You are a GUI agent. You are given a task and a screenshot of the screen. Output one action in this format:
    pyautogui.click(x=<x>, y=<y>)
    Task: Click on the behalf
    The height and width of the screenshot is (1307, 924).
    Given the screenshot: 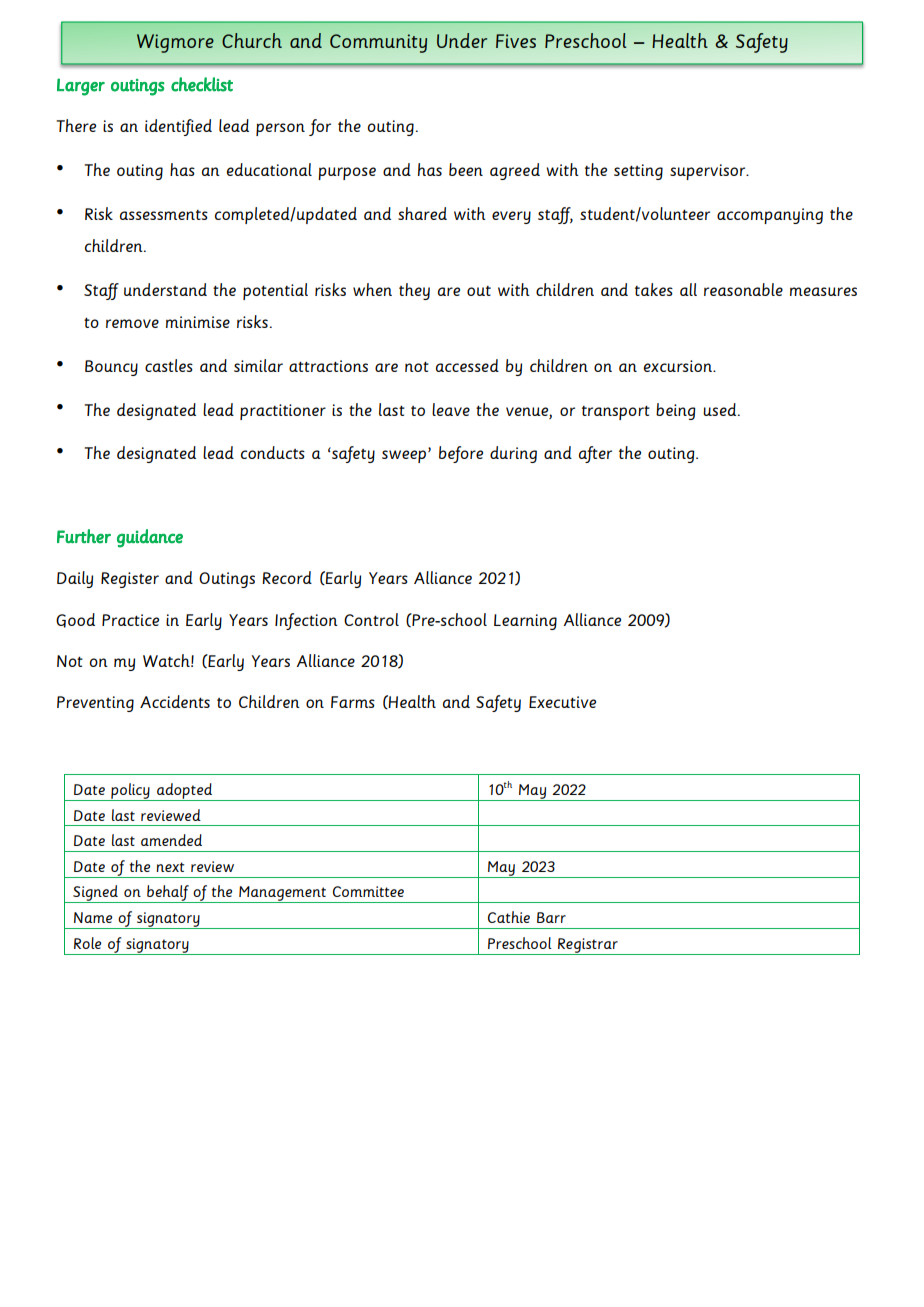 What is the action you would take?
    pyautogui.click(x=168, y=894)
